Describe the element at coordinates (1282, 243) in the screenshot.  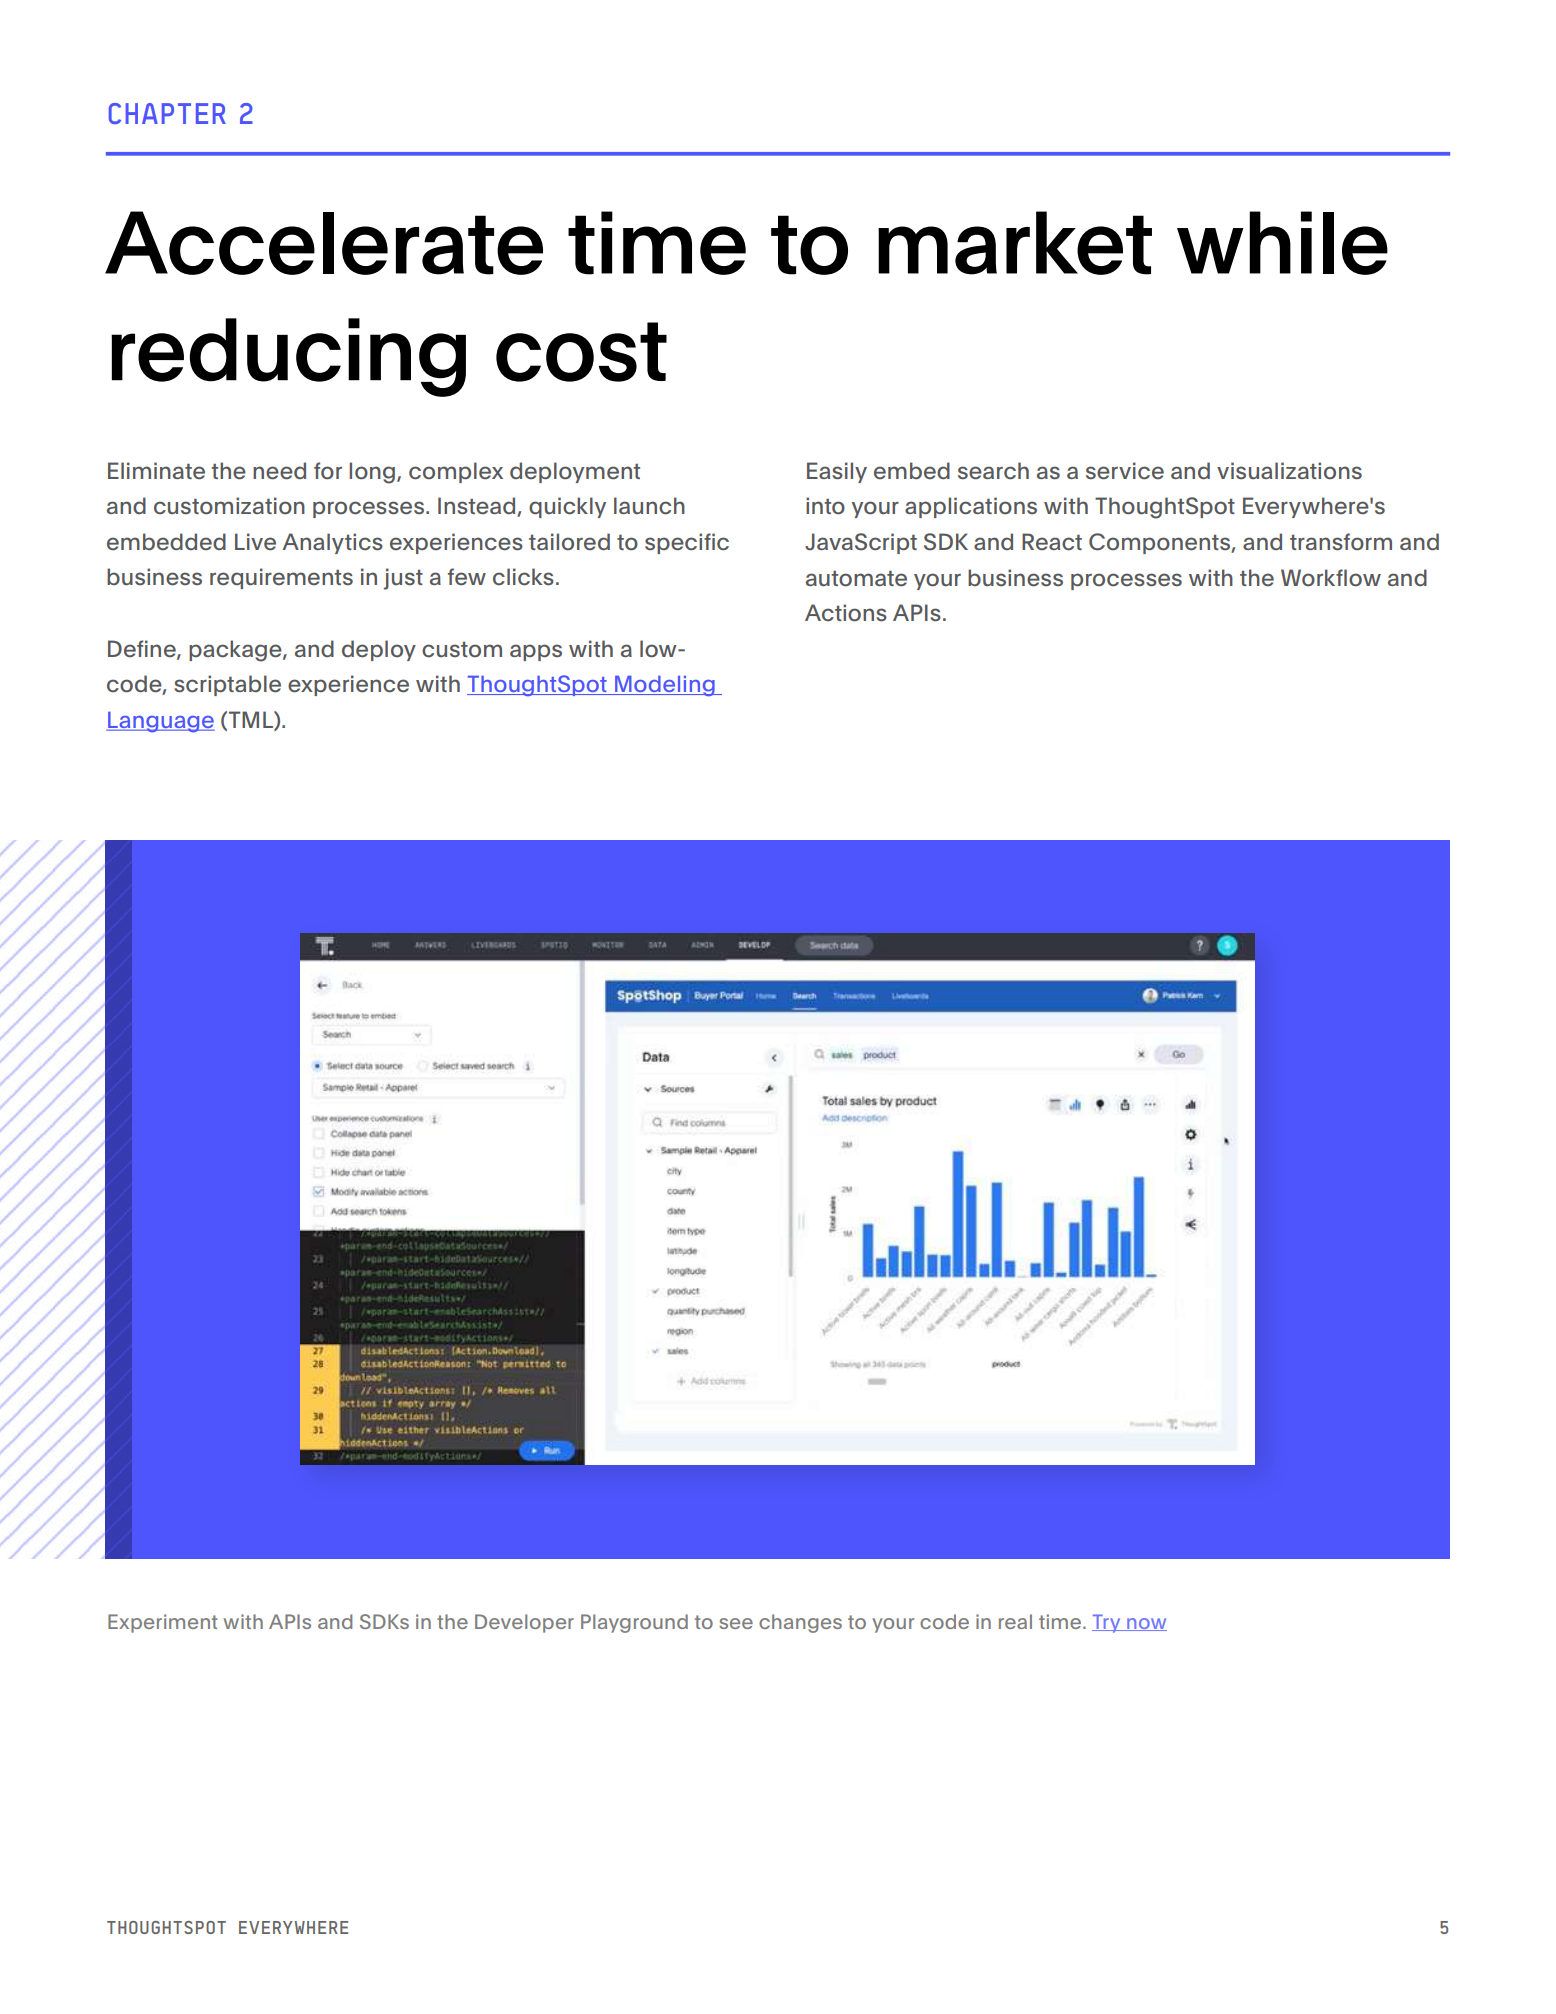
I see `while` at that location.
